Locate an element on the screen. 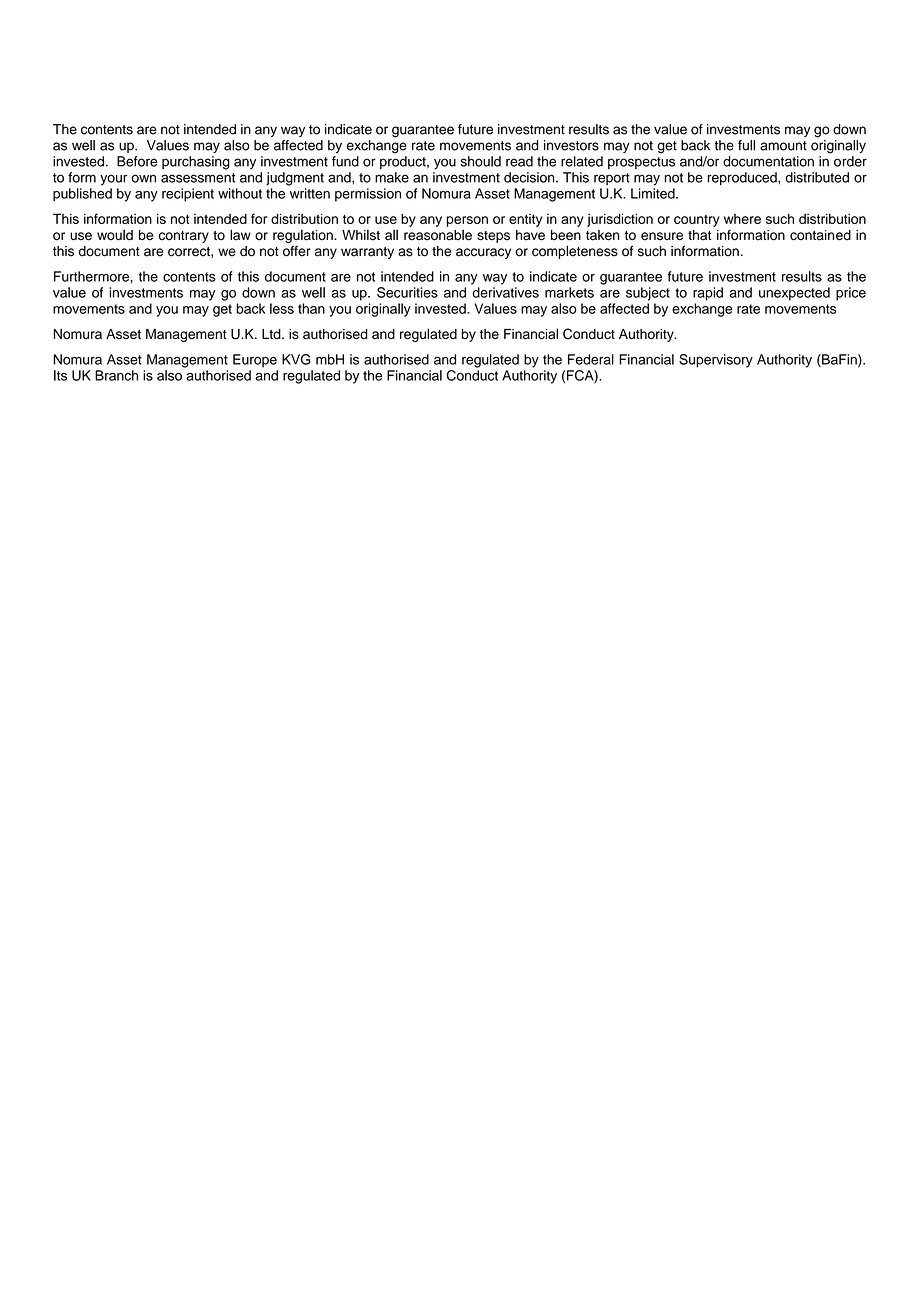 Image resolution: width=924 pixels, height=1308 pixels. person is located at coordinates (467, 221).
